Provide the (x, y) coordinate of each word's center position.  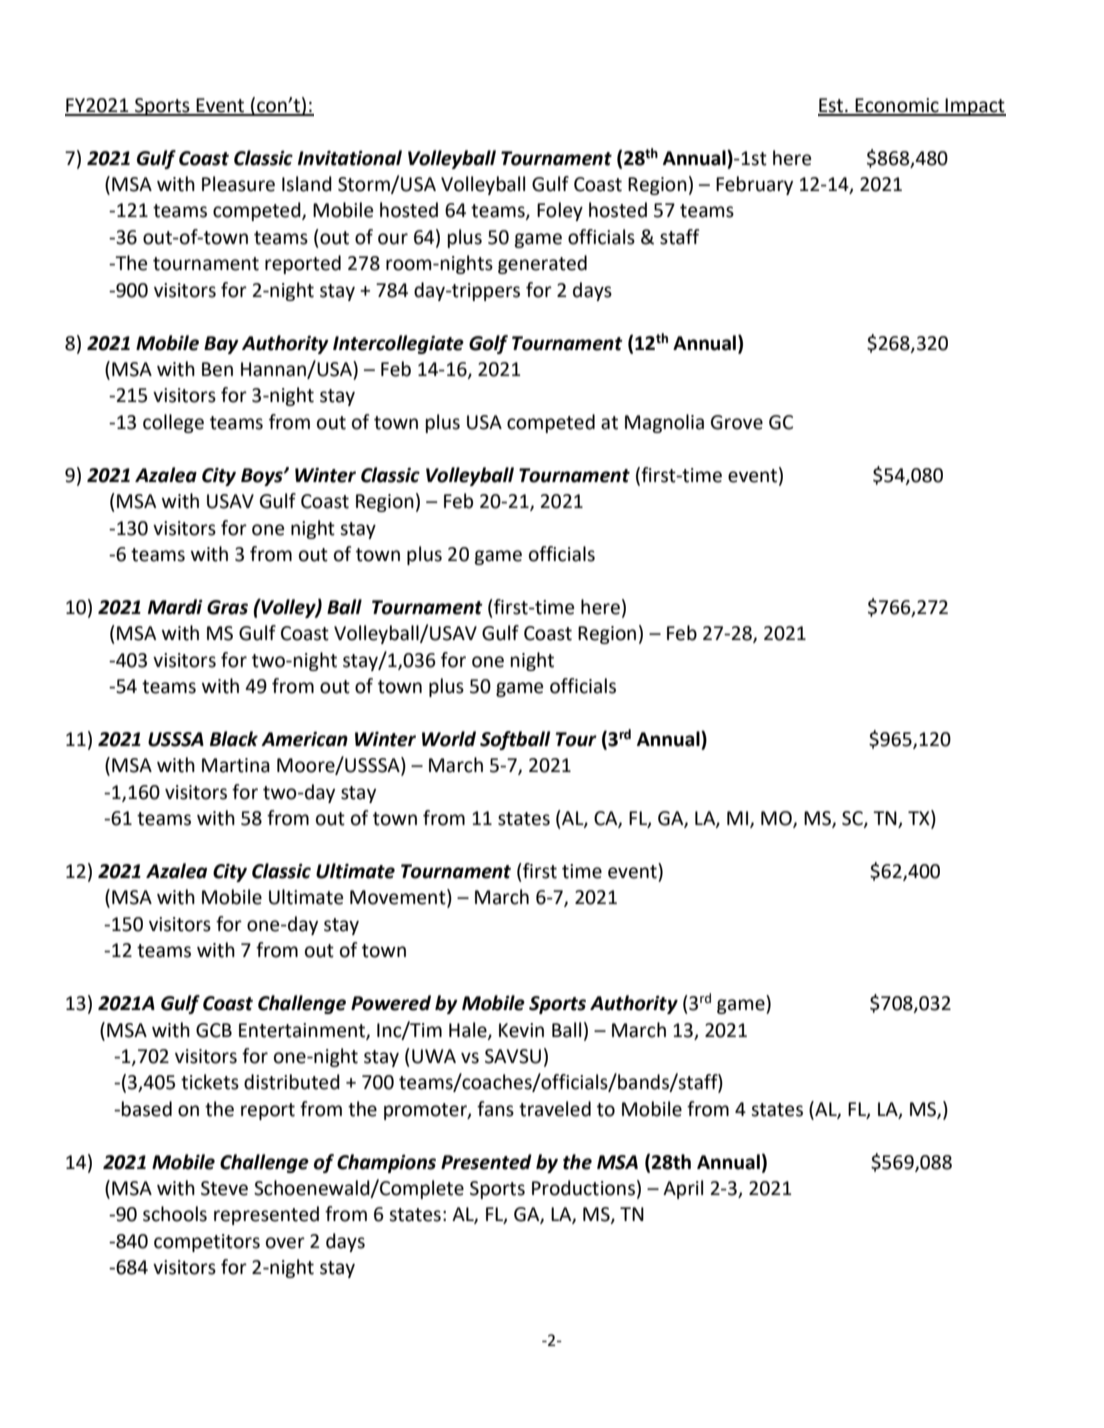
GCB (214, 1030)
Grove (737, 422)
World (449, 739)
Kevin (521, 1030)
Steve (224, 1188)
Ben (217, 369)
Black (234, 739)
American (304, 739)
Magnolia (664, 423)
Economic (897, 106)
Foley (560, 211)
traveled (555, 1109)
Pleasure (238, 184)
